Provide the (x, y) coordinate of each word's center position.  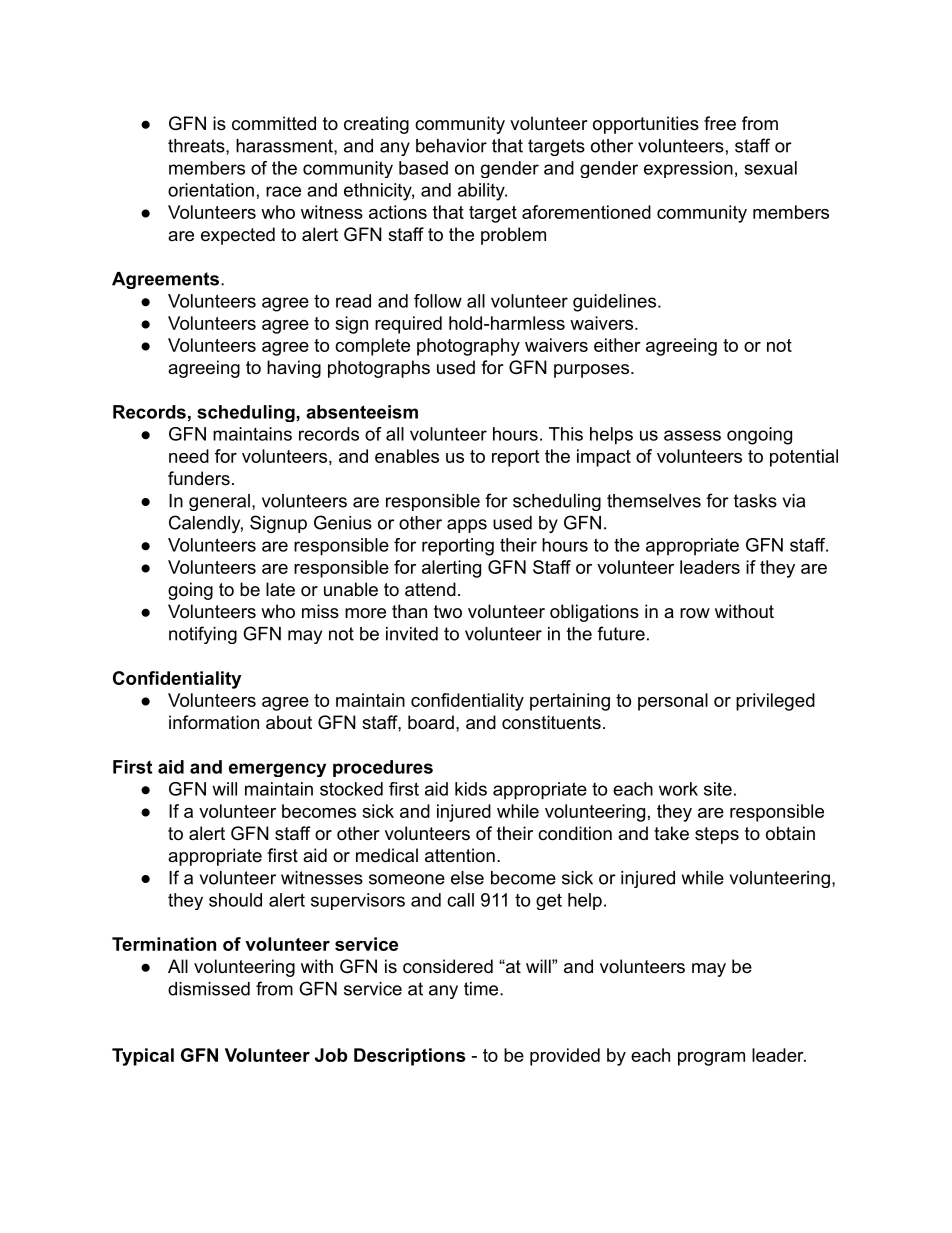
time (481, 989)
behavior (451, 146)
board (431, 722)
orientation (211, 190)
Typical (143, 1057)
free (720, 123)
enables (407, 456)
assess (692, 435)
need (189, 456)
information (214, 722)
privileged (775, 702)
